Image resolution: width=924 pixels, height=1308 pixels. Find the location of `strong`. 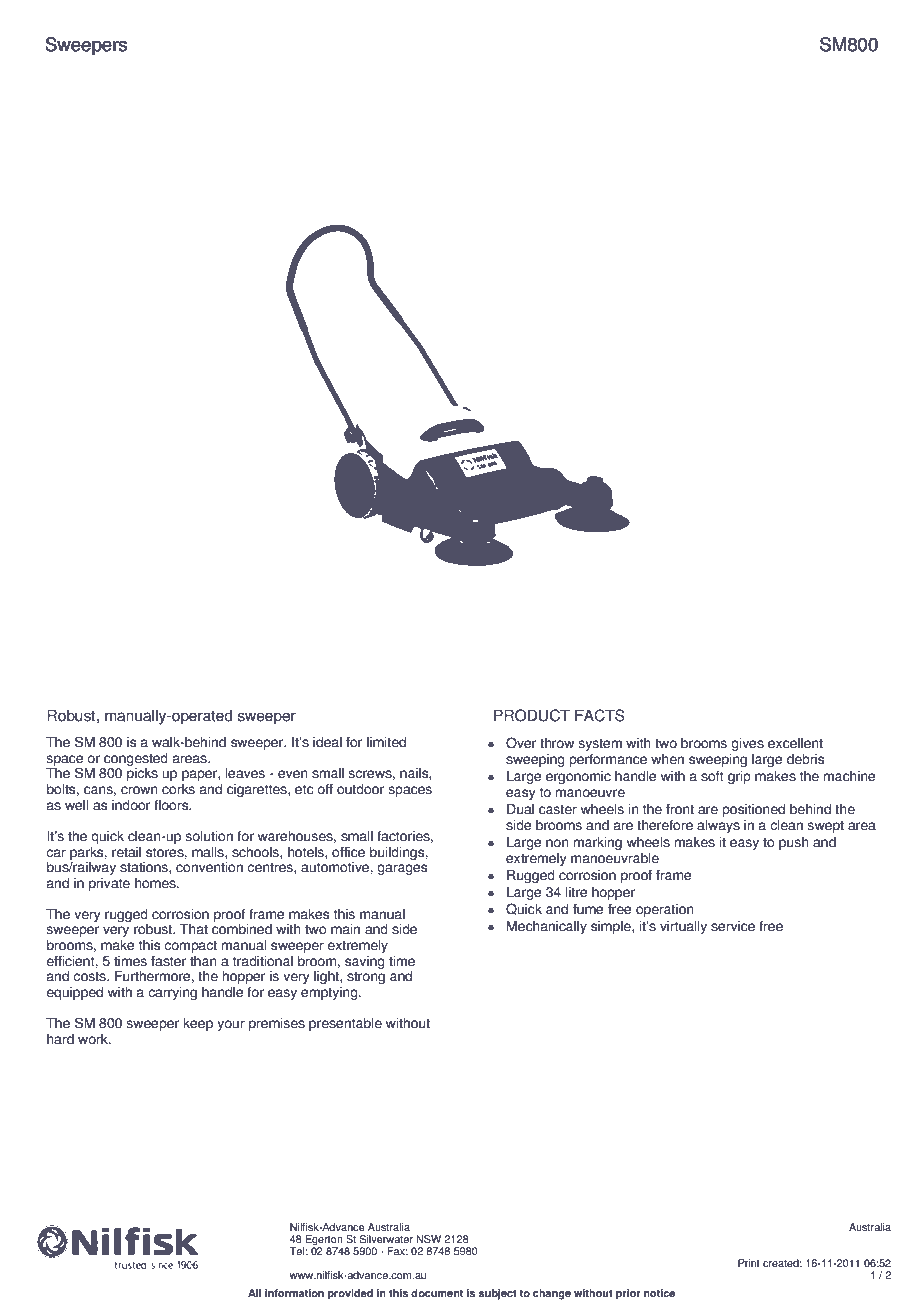

strong is located at coordinates (366, 977).
